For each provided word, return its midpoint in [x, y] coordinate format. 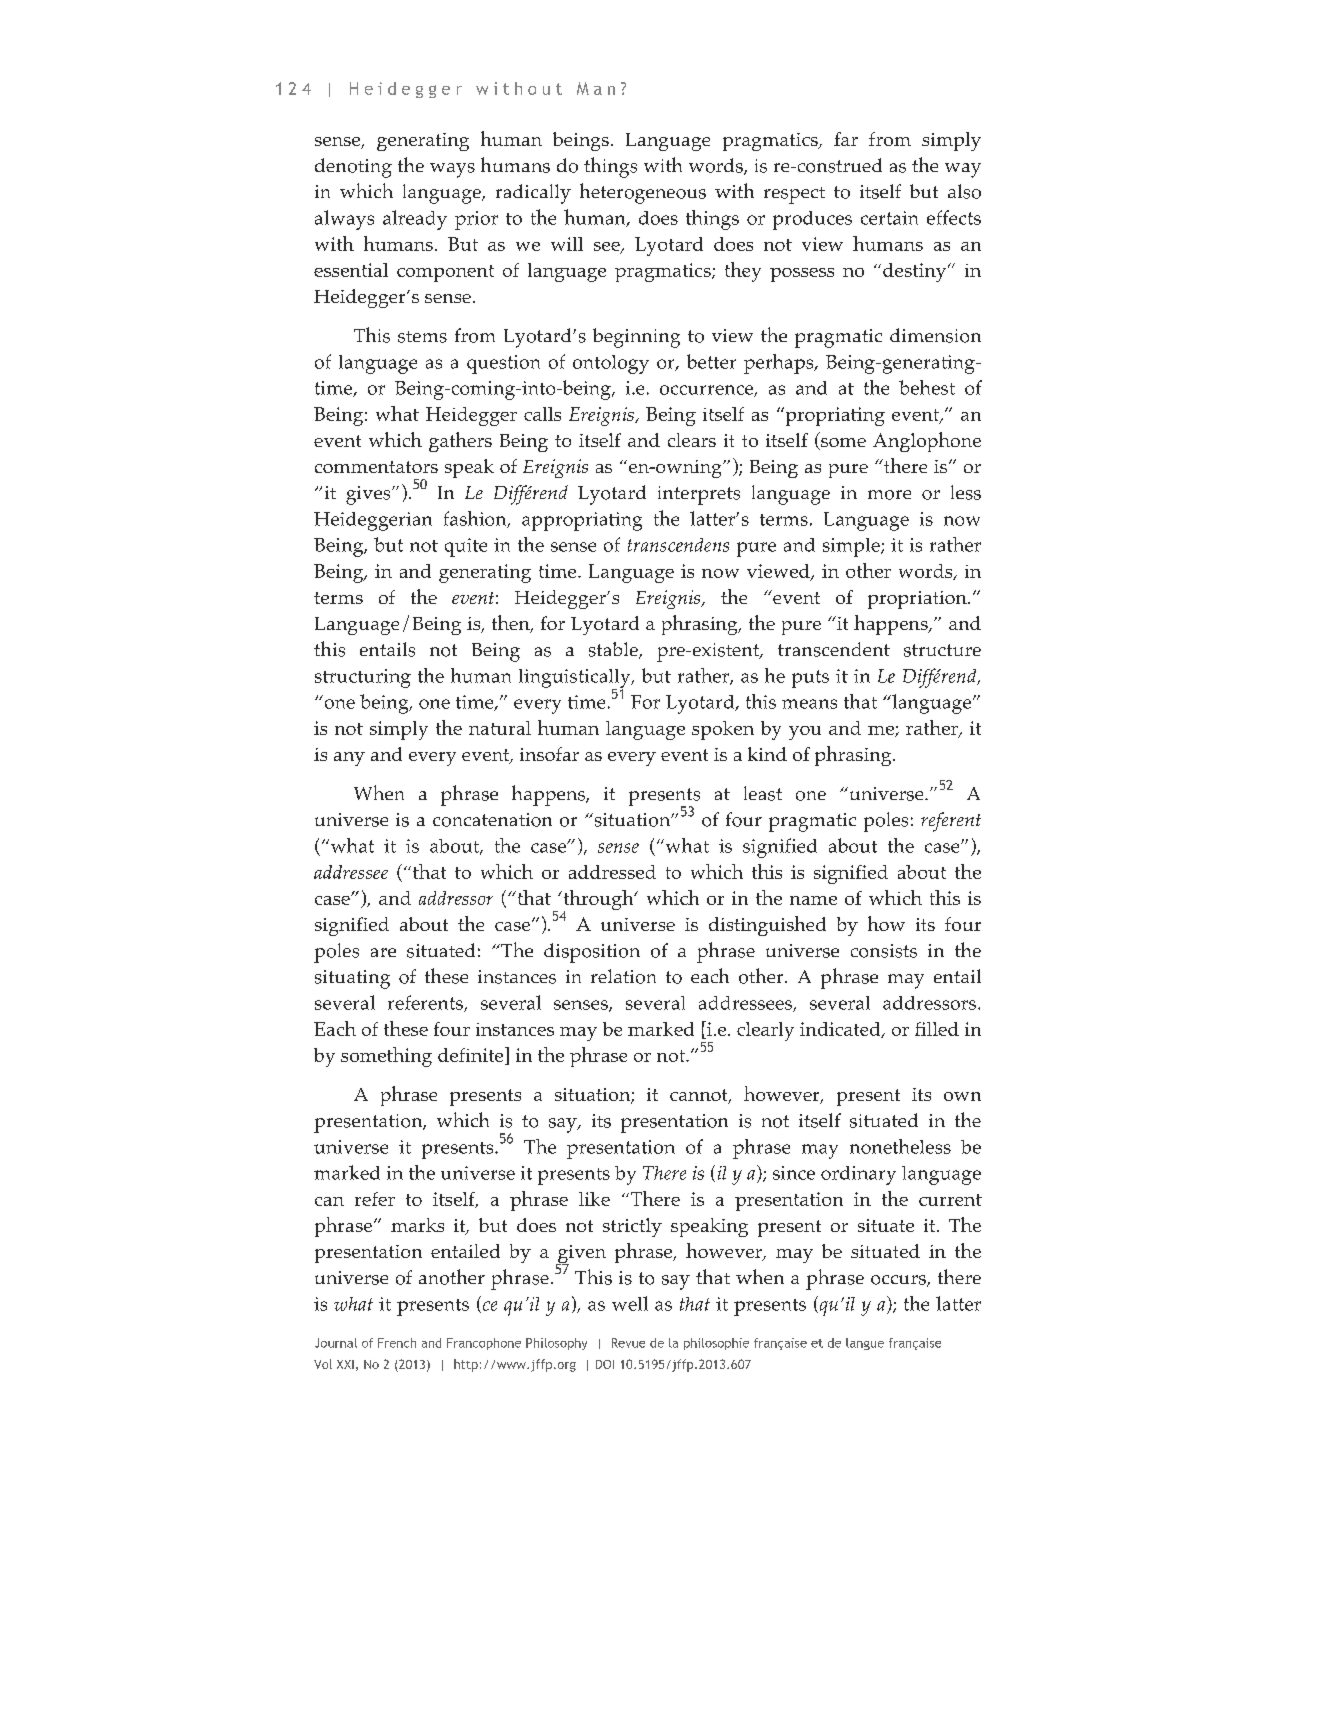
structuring [363, 678]
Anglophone [927, 442]
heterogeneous [643, 193]
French [397, 1343]
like [594, 1199]
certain [889, 218]
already [415, 220]
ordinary [858, 1175]
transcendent [834, 649]
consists [884, 951]
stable [614, 650]
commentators [376, 467]
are [383, 952]
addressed [612, 872]
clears [692, 440]
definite [472, 1056]
